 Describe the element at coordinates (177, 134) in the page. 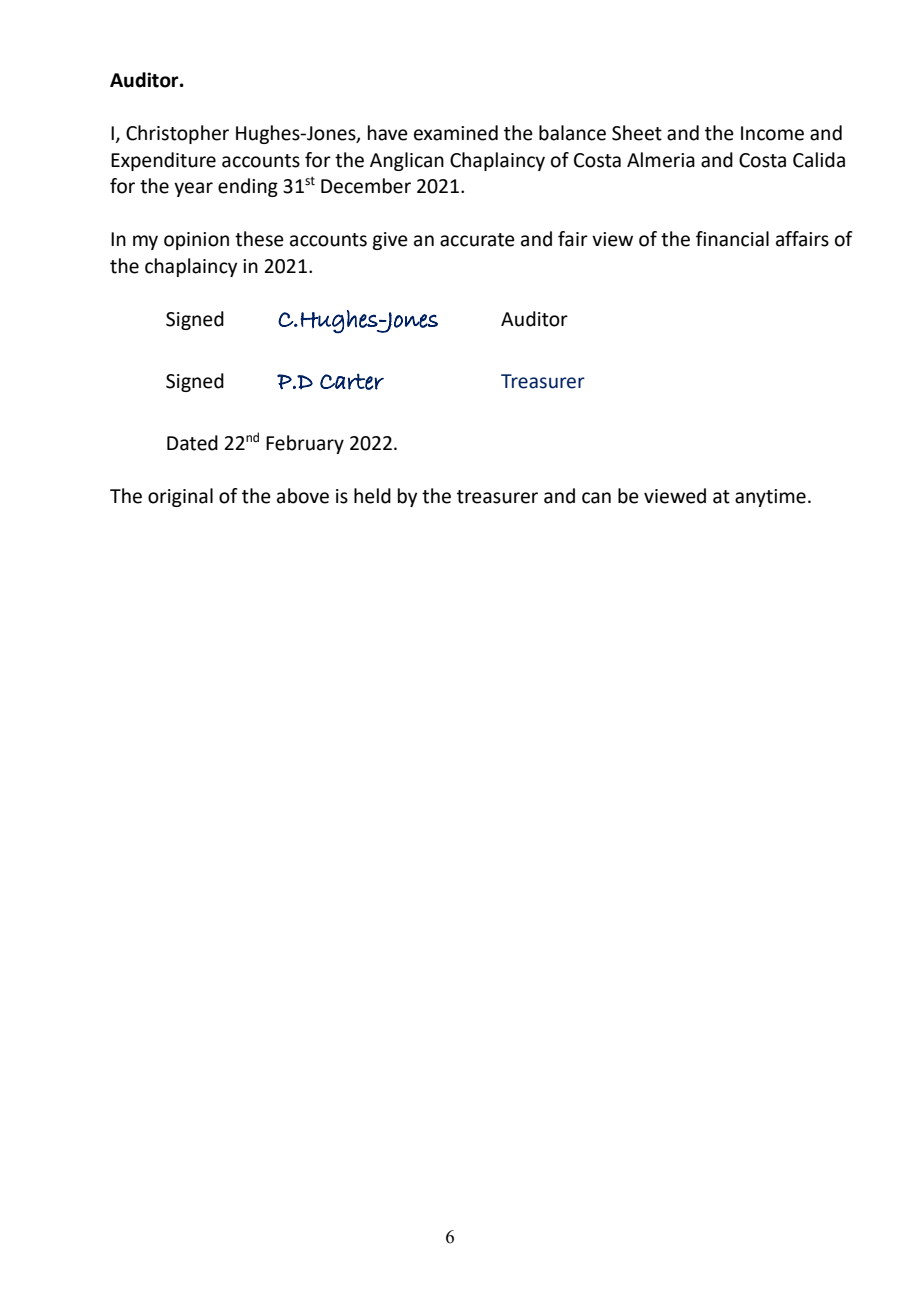

I see `Christopher` at that location.
